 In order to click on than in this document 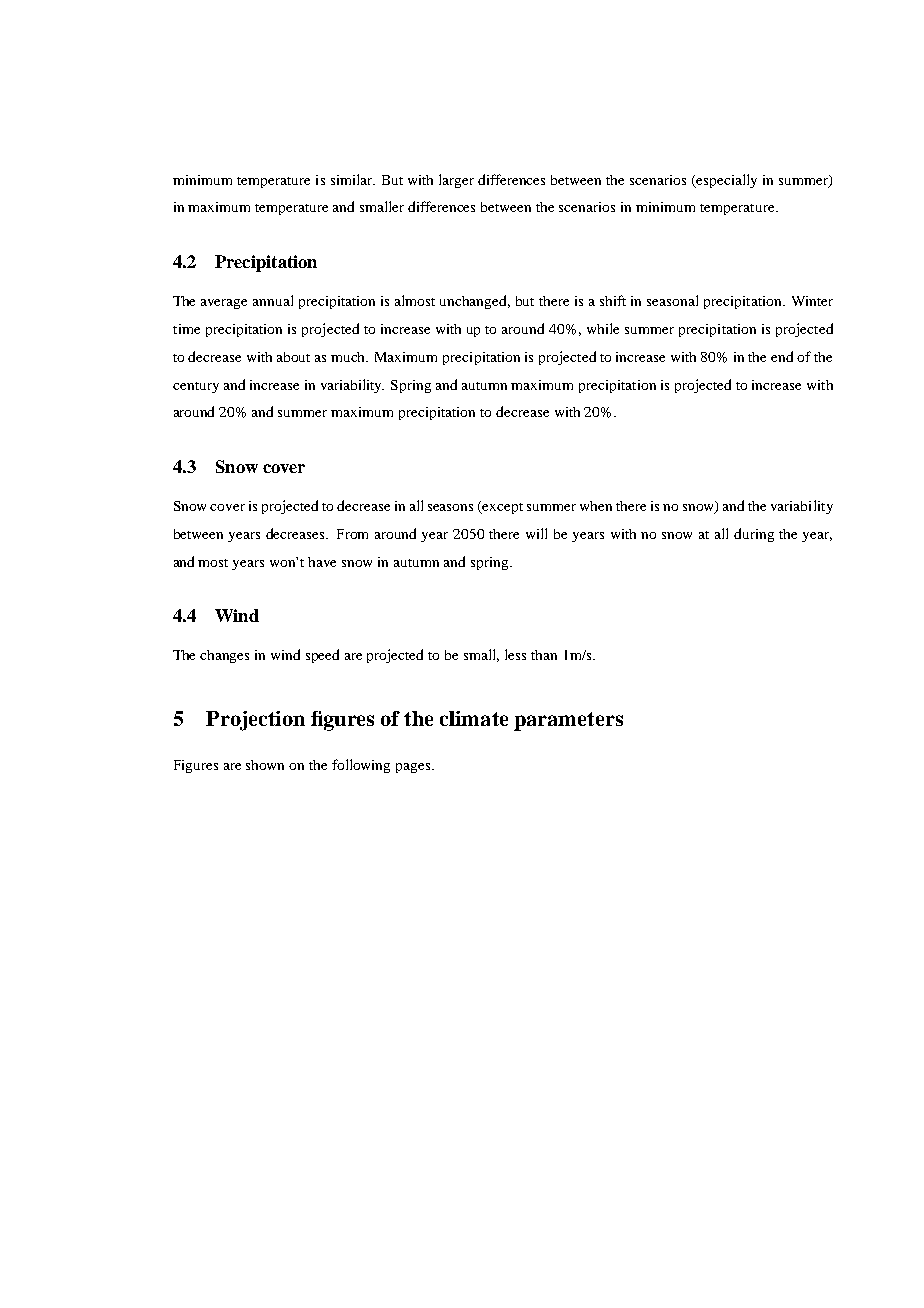, I will do `click(544, 655)`.
